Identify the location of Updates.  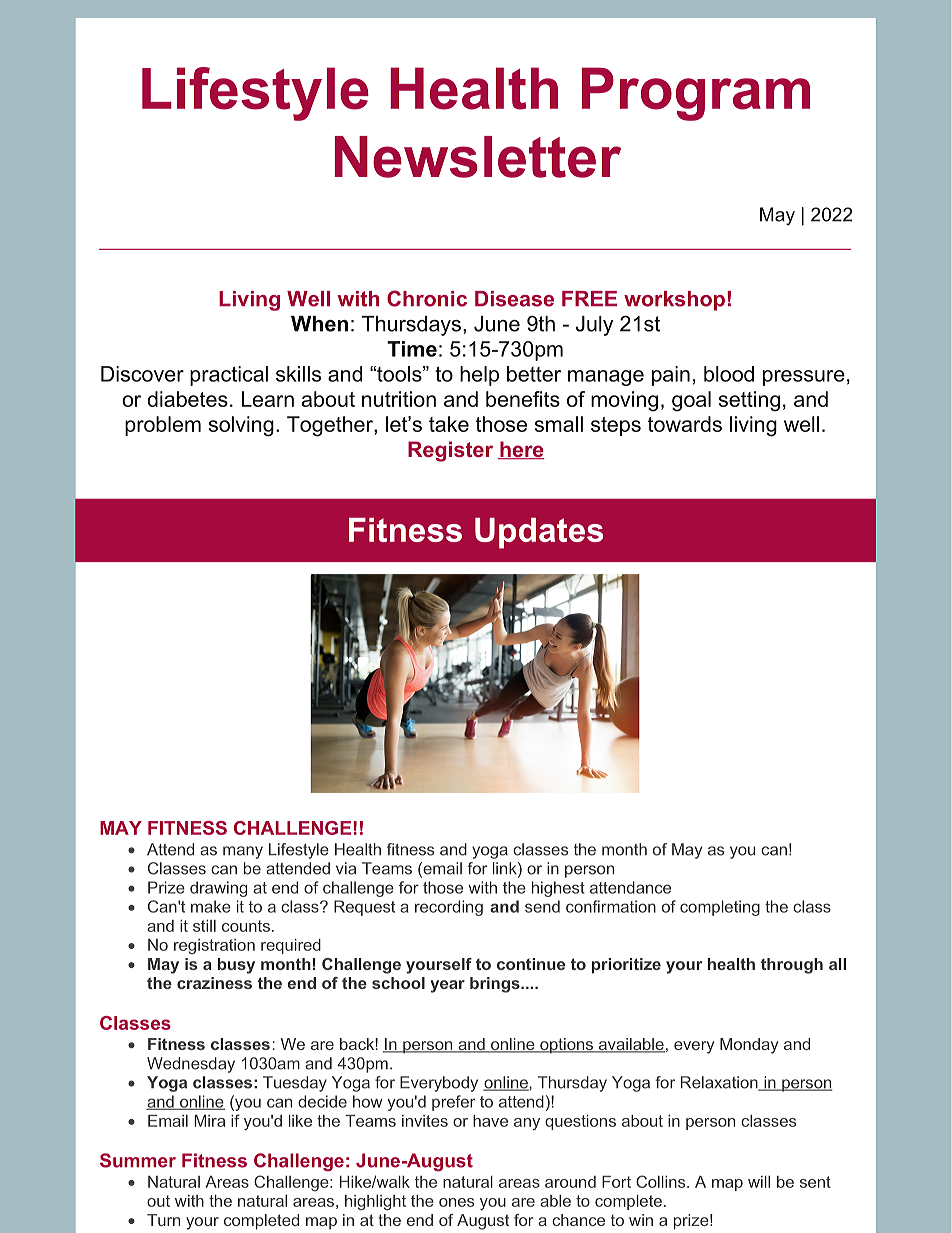
(539, 533).
